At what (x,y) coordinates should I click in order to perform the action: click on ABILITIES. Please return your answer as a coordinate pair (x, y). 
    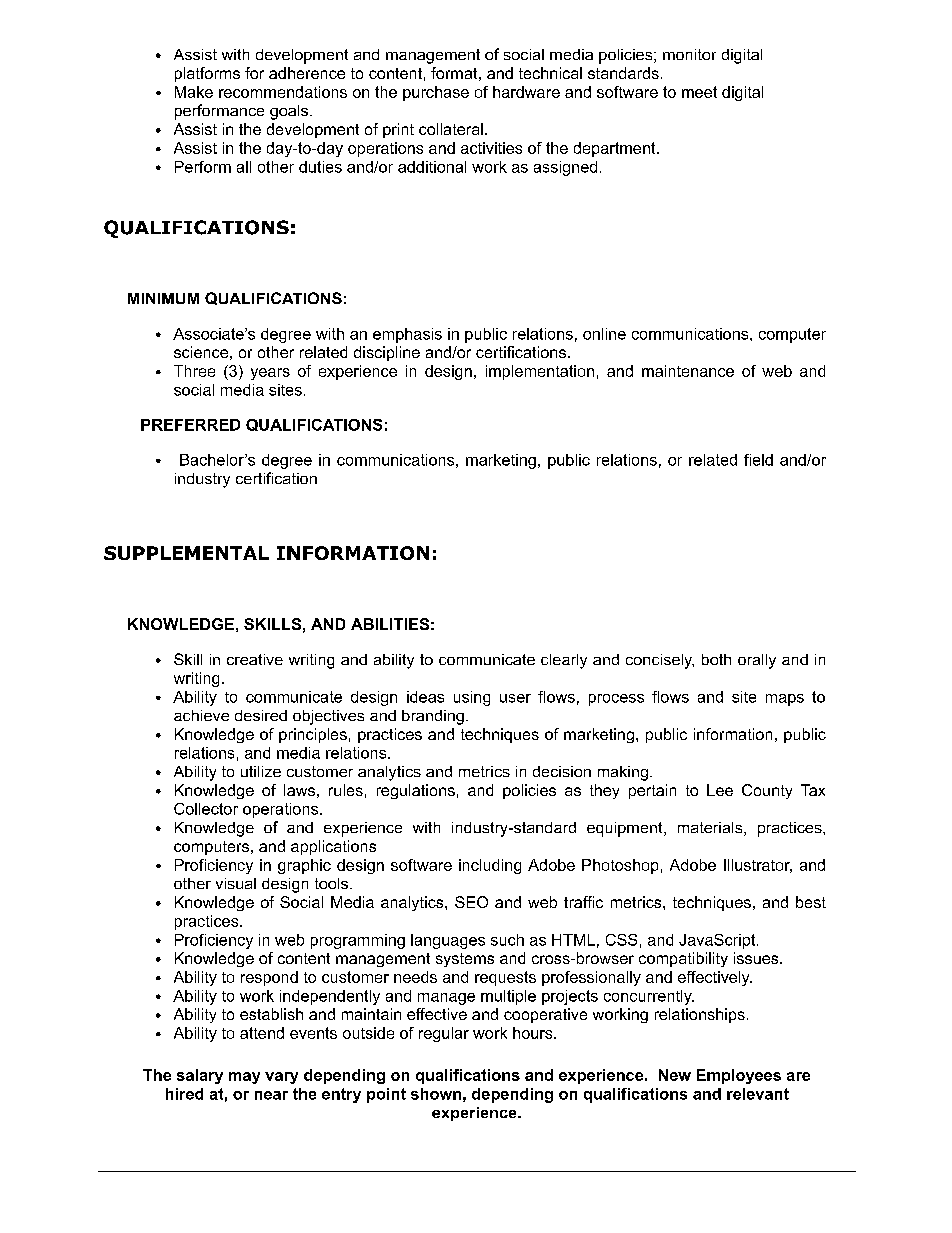
    Looking at the image, I should click on (390, 624).
